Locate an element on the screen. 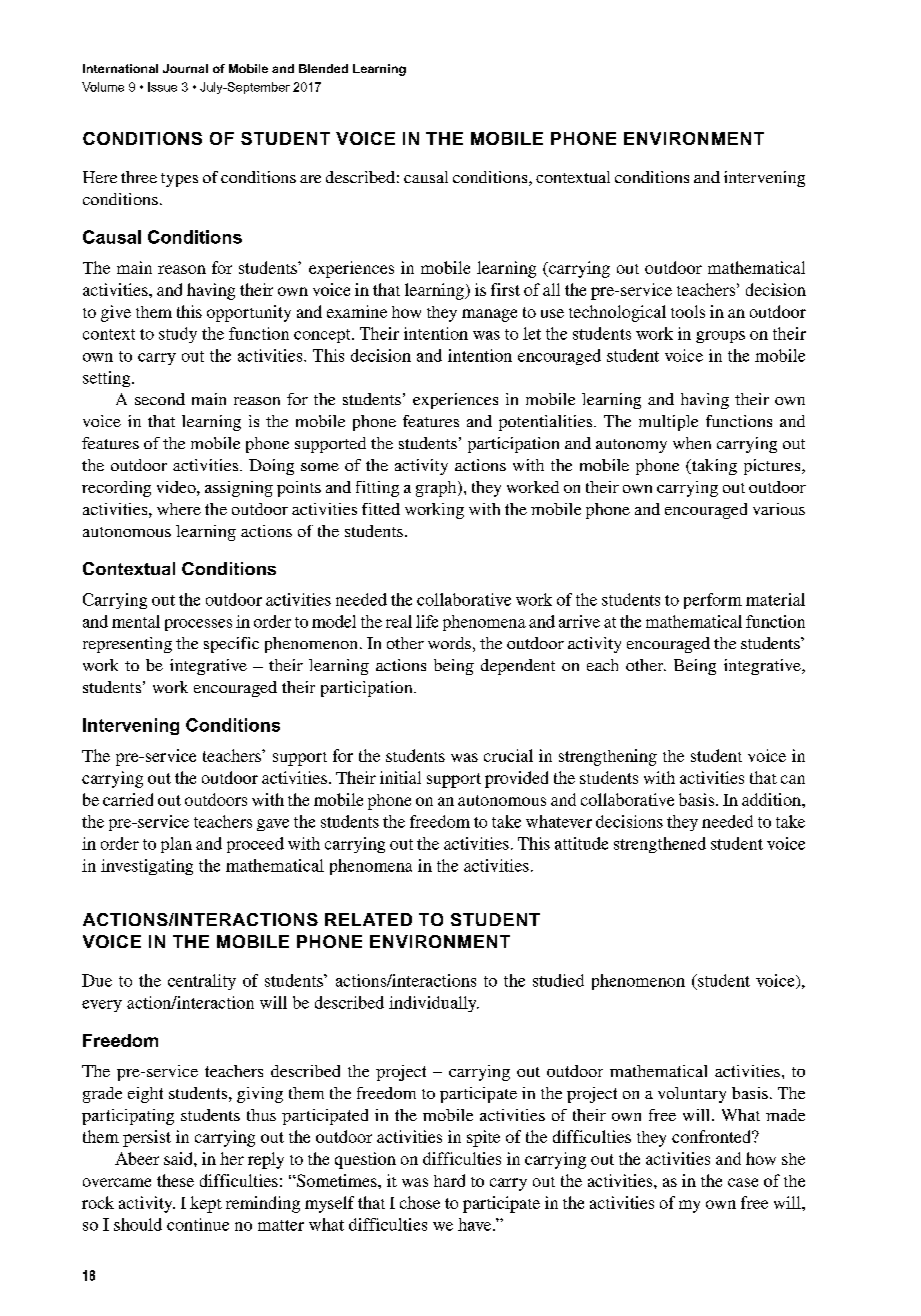 The width and height of the screenshot is (921, 1316). strengthened is located at coordinates (660, 845).
